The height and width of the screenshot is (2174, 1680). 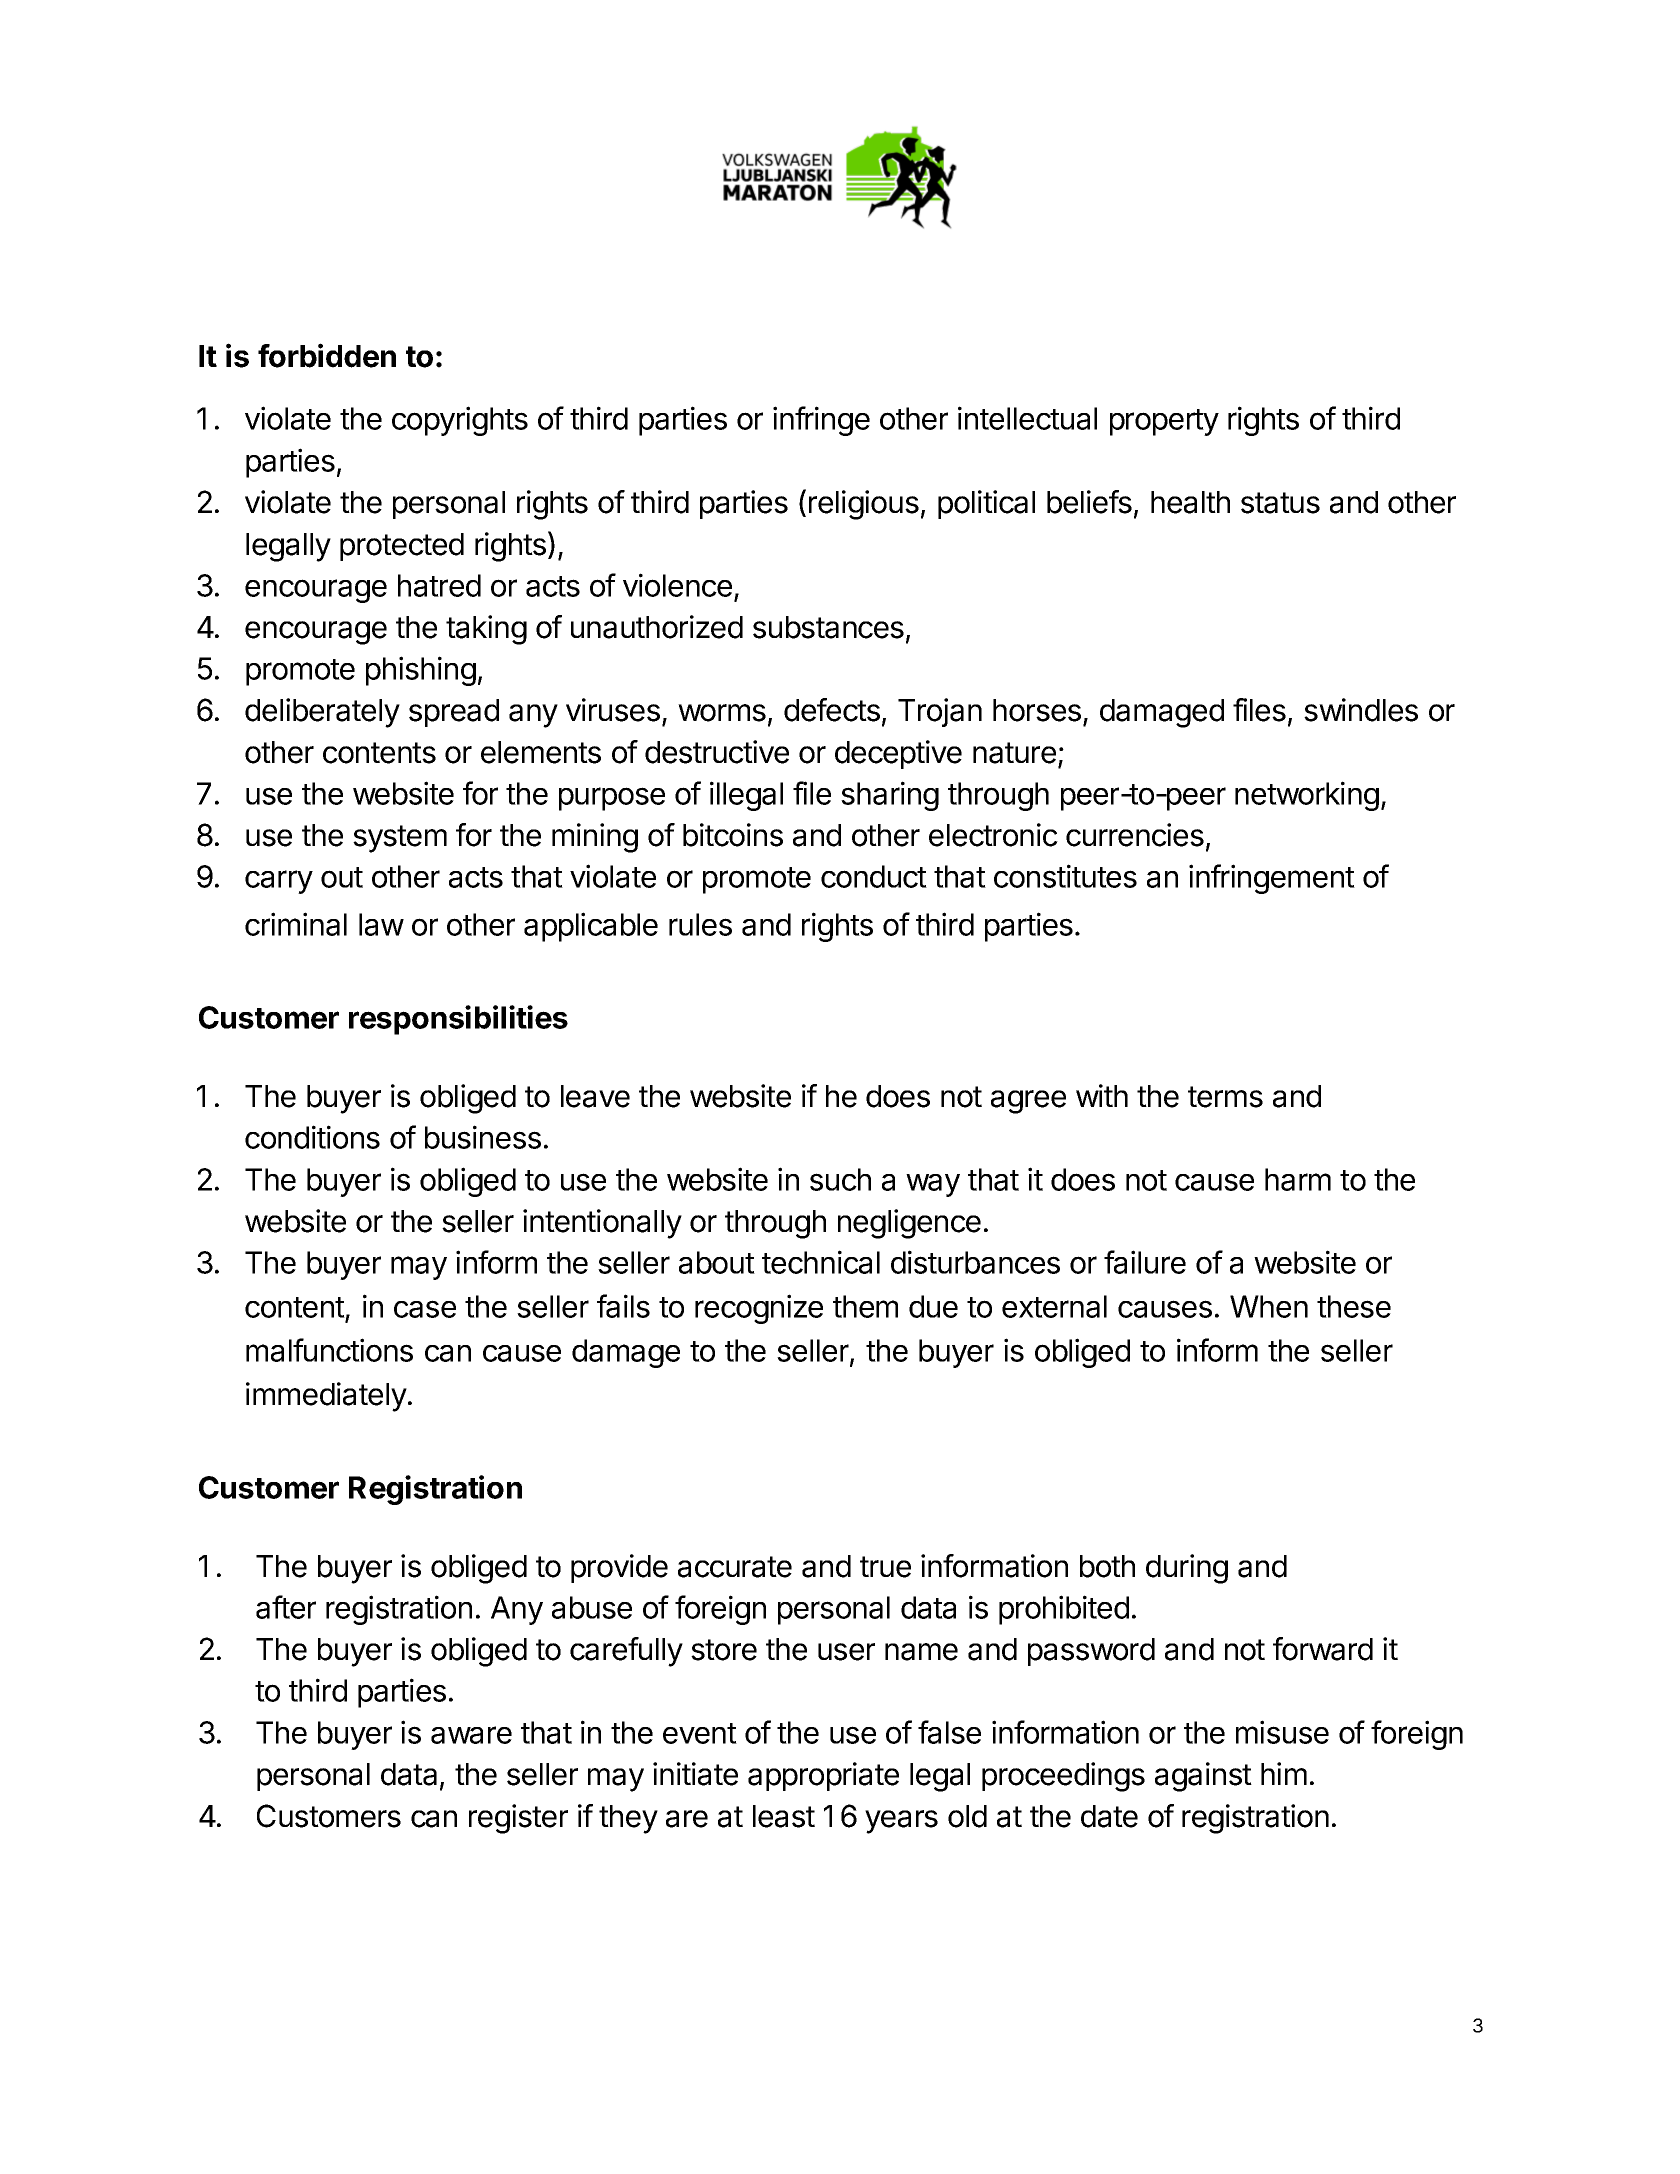 I want to click on appropriate, so click(x=823, y=1776).
